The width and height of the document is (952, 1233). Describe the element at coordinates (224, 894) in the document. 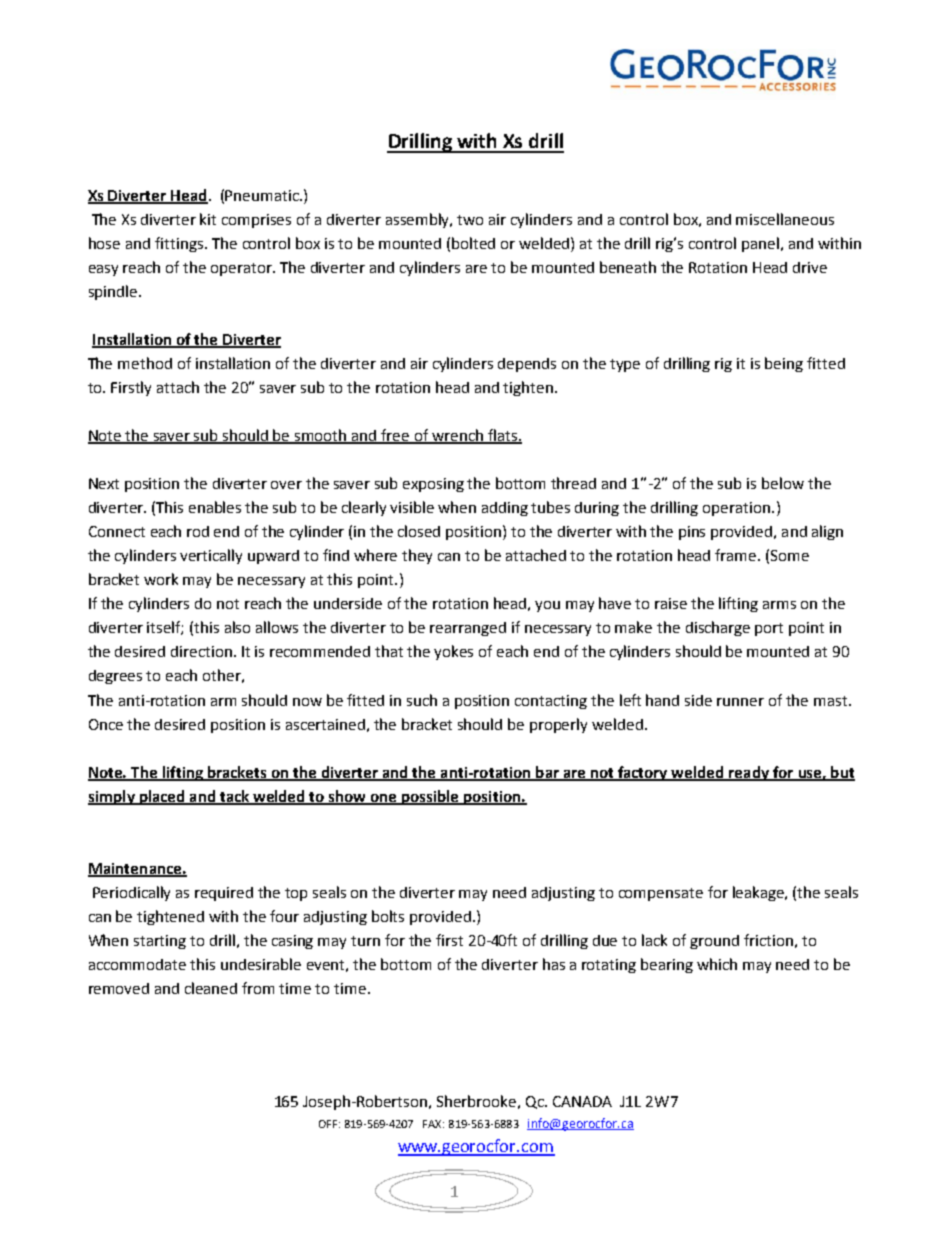

I see `required` at that location.
